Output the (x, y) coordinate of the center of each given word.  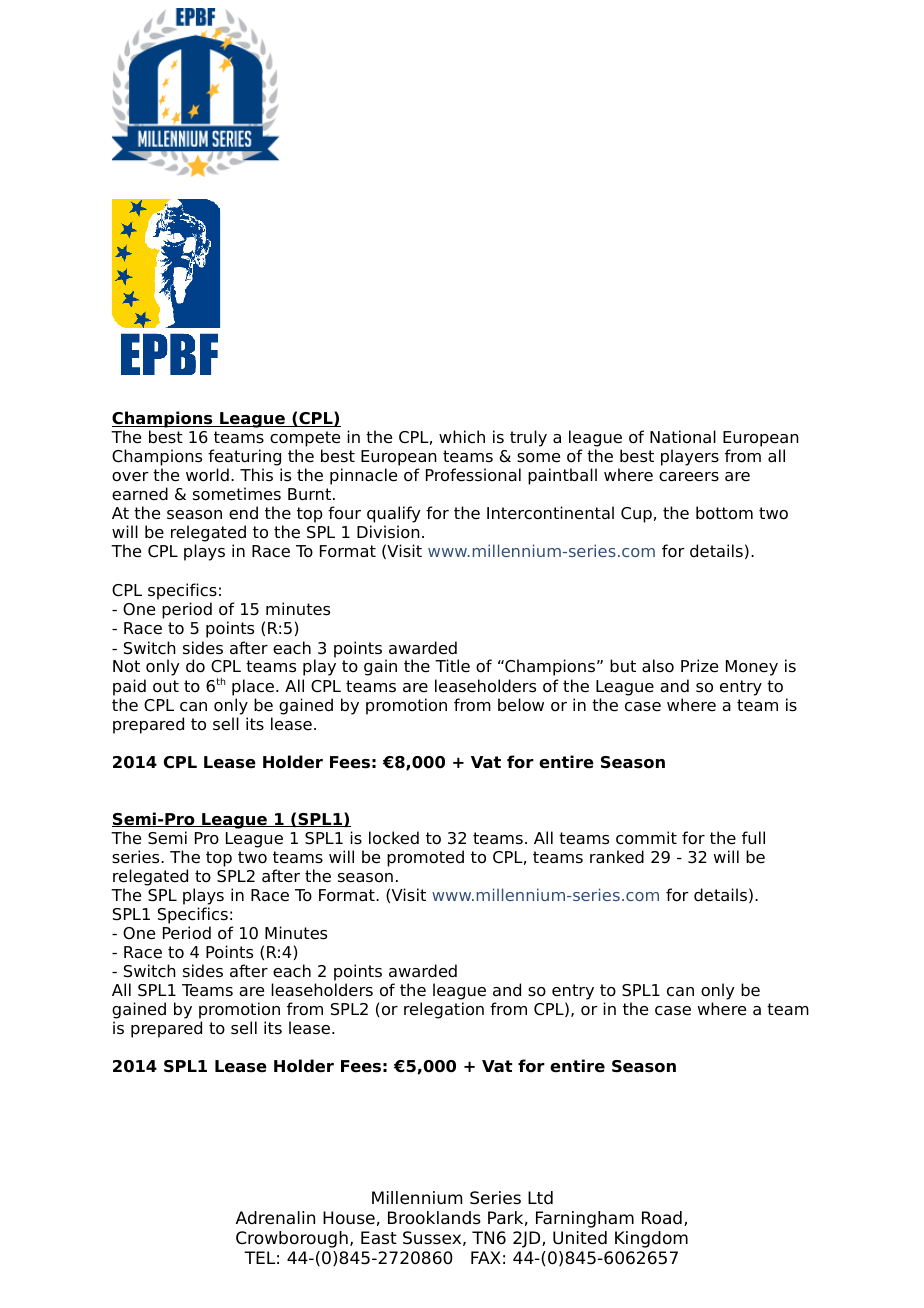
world (207, 475)
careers (689, 477)
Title (452, 666)
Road (662, 1218)
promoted (425, 858)
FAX (486, 1257)
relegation (444, 1010)
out (166, 686)
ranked (617, 857)
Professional (473, 475)
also (658, 666)
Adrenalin (275, 1218)
